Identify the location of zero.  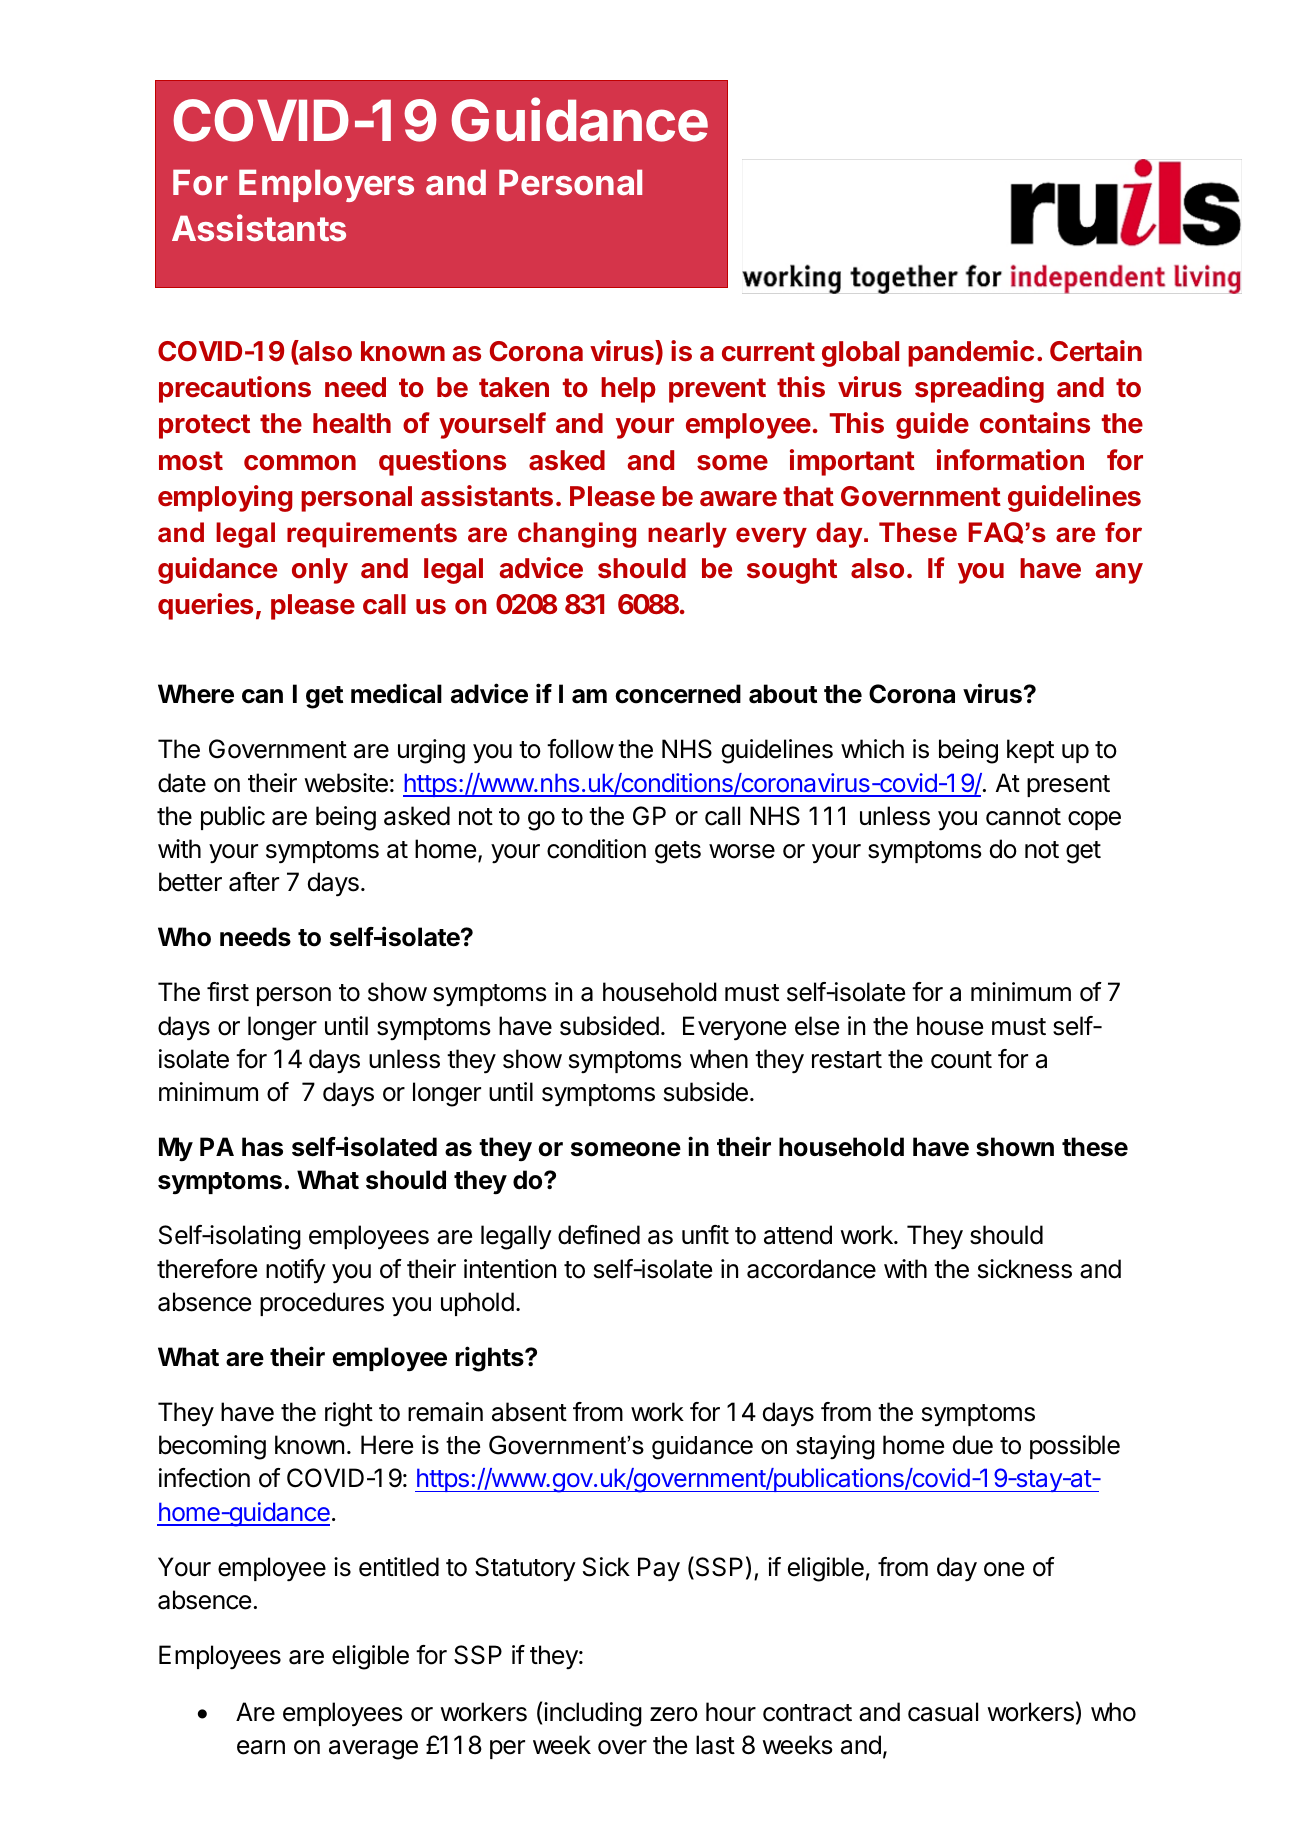
(674, 1714).
